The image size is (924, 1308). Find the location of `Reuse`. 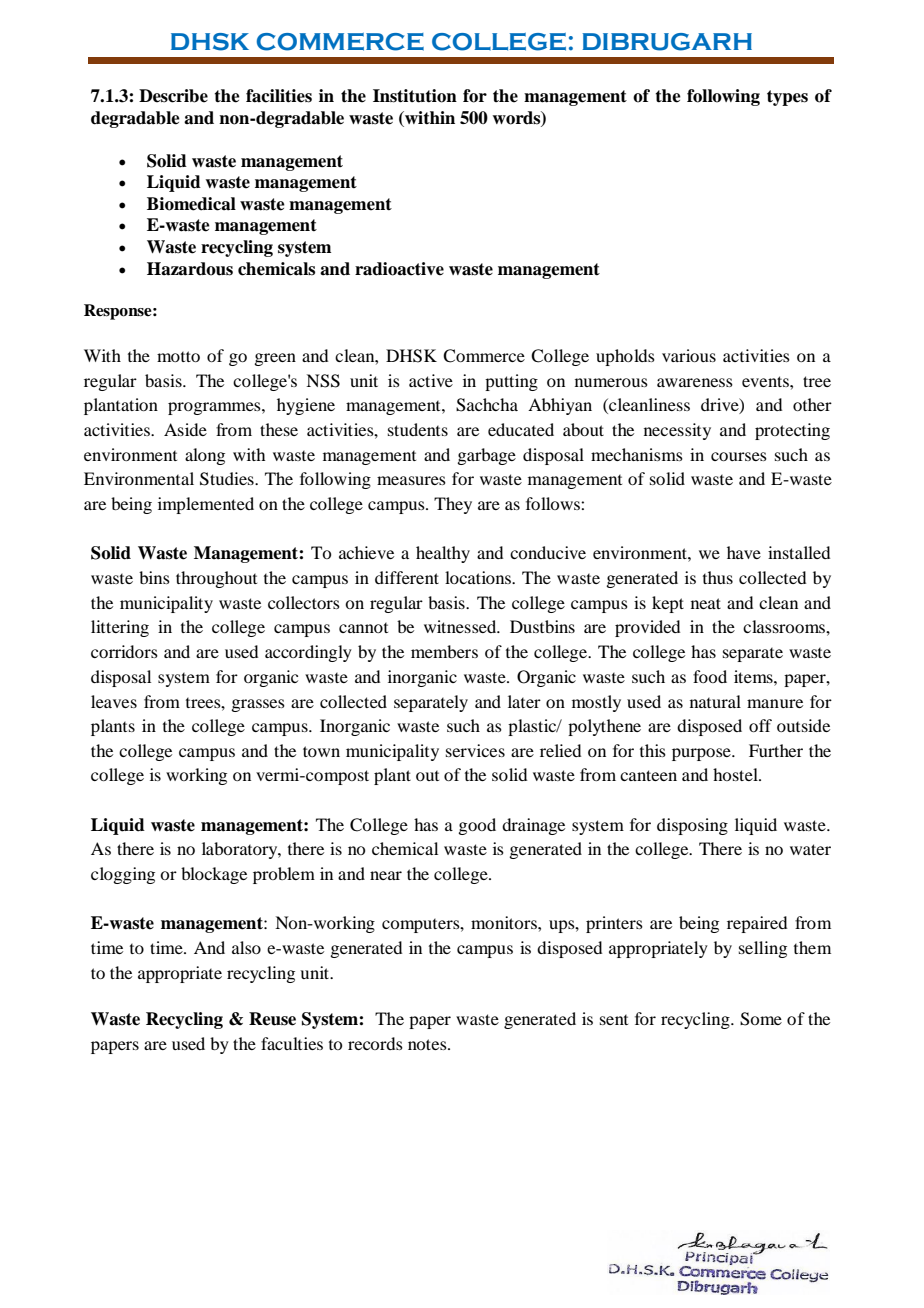

Reuse is located at coordinates (272, 1019).
